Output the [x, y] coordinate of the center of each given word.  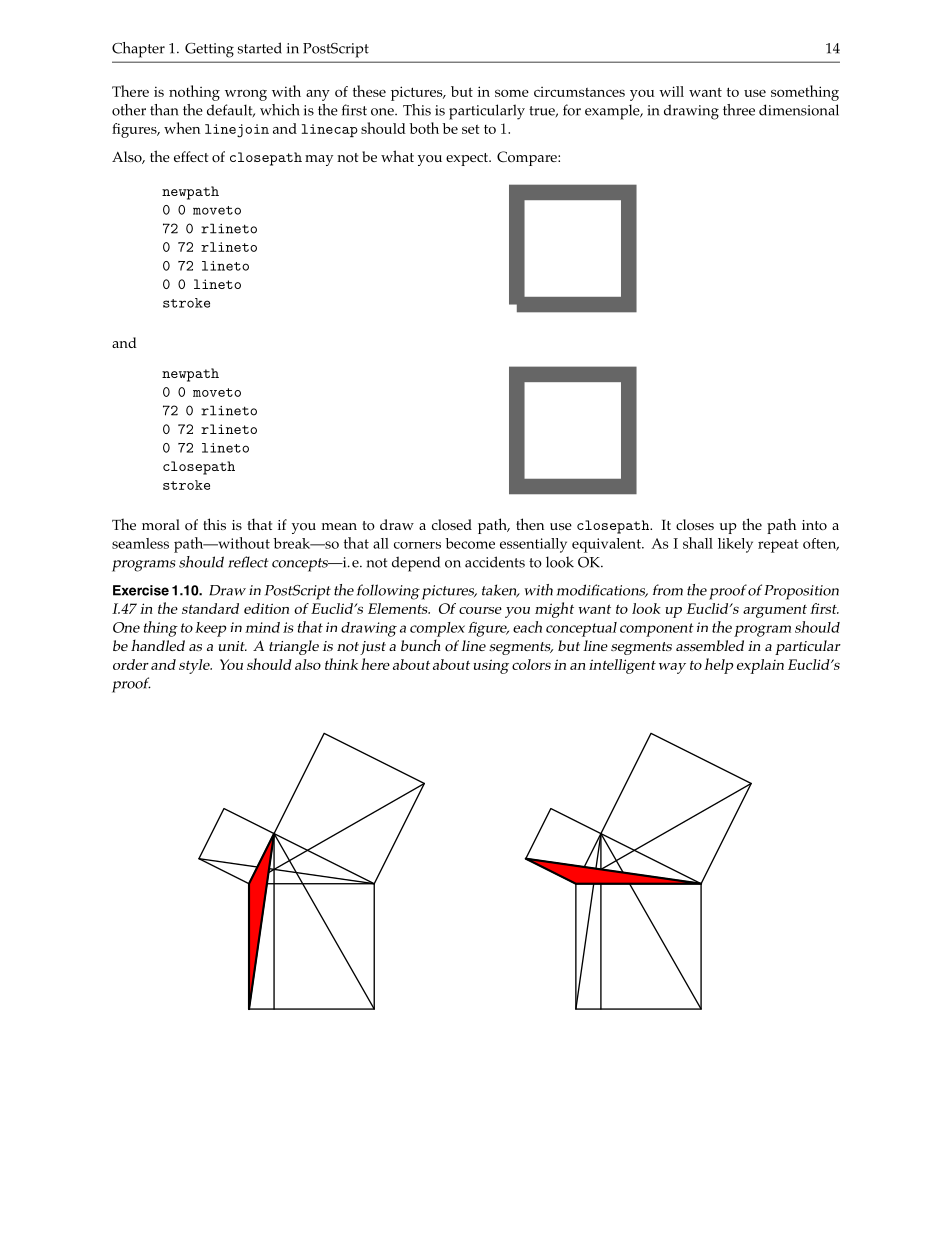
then [530, 524]
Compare [528, 158]
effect [191, 156]
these [369, 91]
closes [695, 525]
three [739, 110]
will [671, 91]
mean [339, 526]
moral [161, 524]
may [319, 160]
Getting [209, 50]
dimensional [799, 110]
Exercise [141, 590]
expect [468, 159]
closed [452, 525]
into [814, 525]
